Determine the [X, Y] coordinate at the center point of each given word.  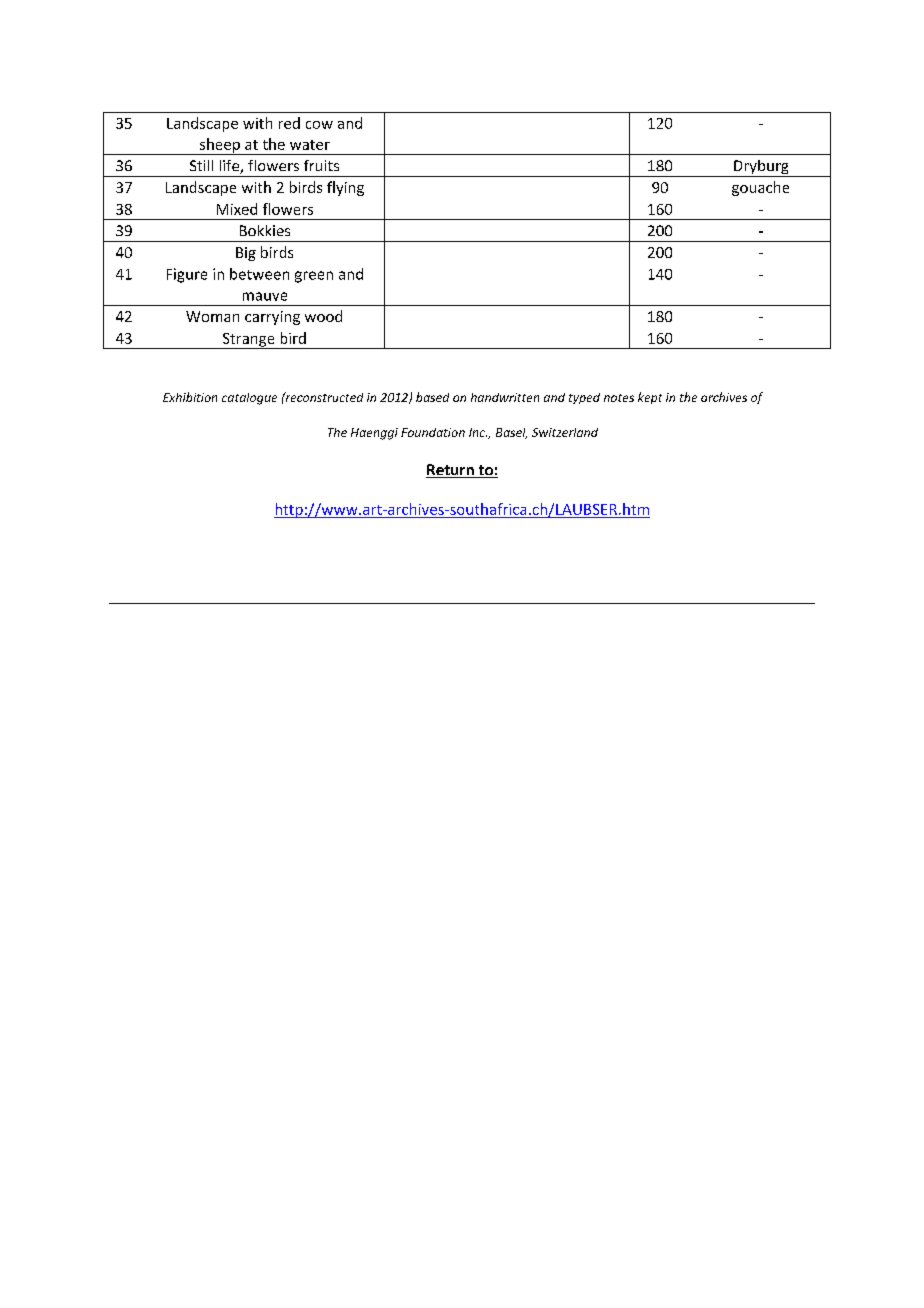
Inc [478, 432]
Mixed [237, 209]
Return [451, 471]
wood [323, 316]
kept [650, 398]
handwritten [505, 397]
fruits [321, 165]
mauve [265, 296]
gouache [760, 188]
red [289, 123]
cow [319, 125]
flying [345, 188]
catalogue [249, 399]
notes [619, 398]
